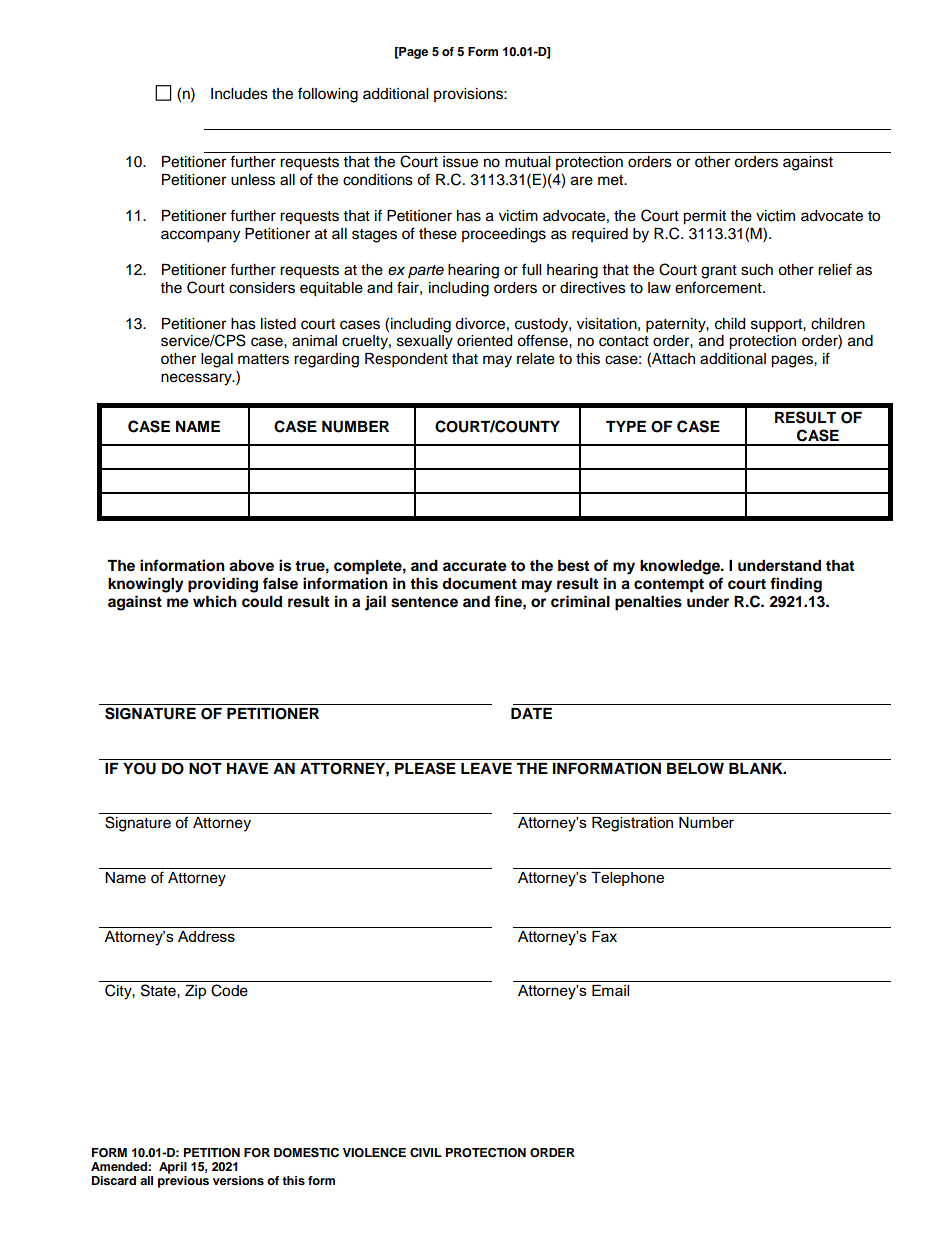 This document has width=952, height=1233. I want to click on Telephone, so click(627, 879).
